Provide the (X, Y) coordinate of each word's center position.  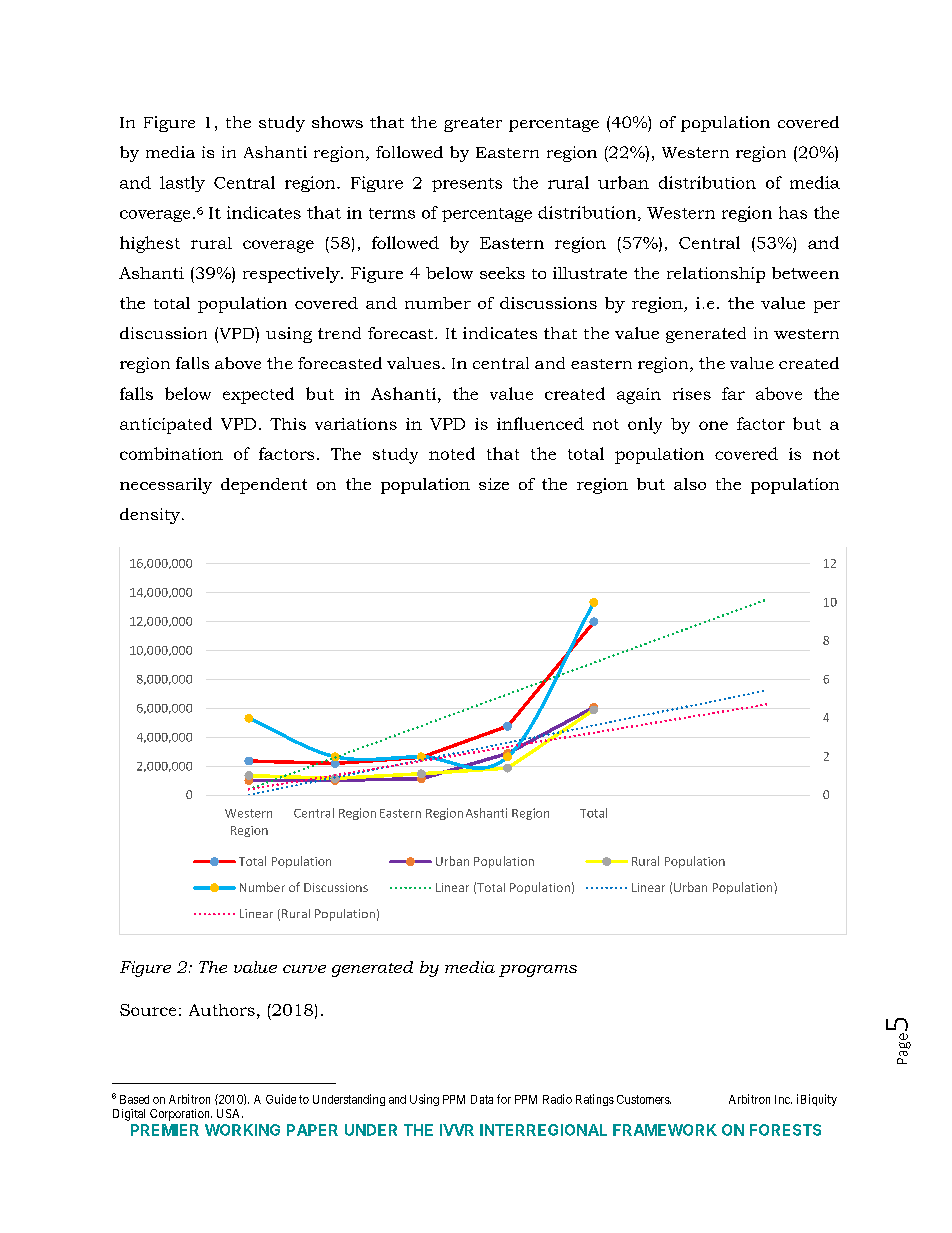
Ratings (595, 1100)
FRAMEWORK (665, 1130)
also (690, 484)
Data (482, 1099)
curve (304, 969)
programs (538, 971)
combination (171, 453)
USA (230, 1113)
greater (473, 124)
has (793, 212)
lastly (182, 184)
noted (452, 453)
